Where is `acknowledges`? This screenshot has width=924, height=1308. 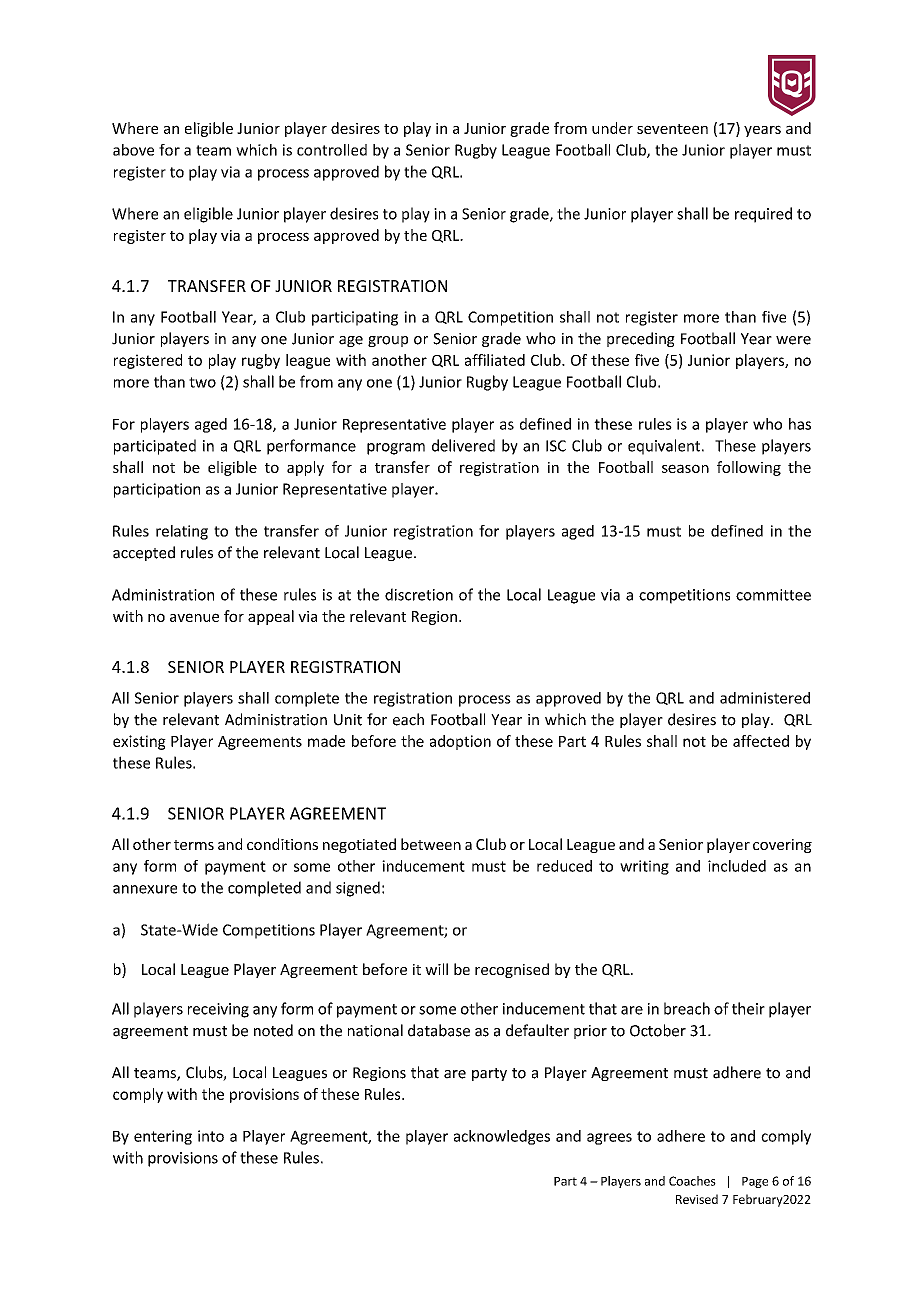 acknowledges is located at coordinates (502, 1137).
